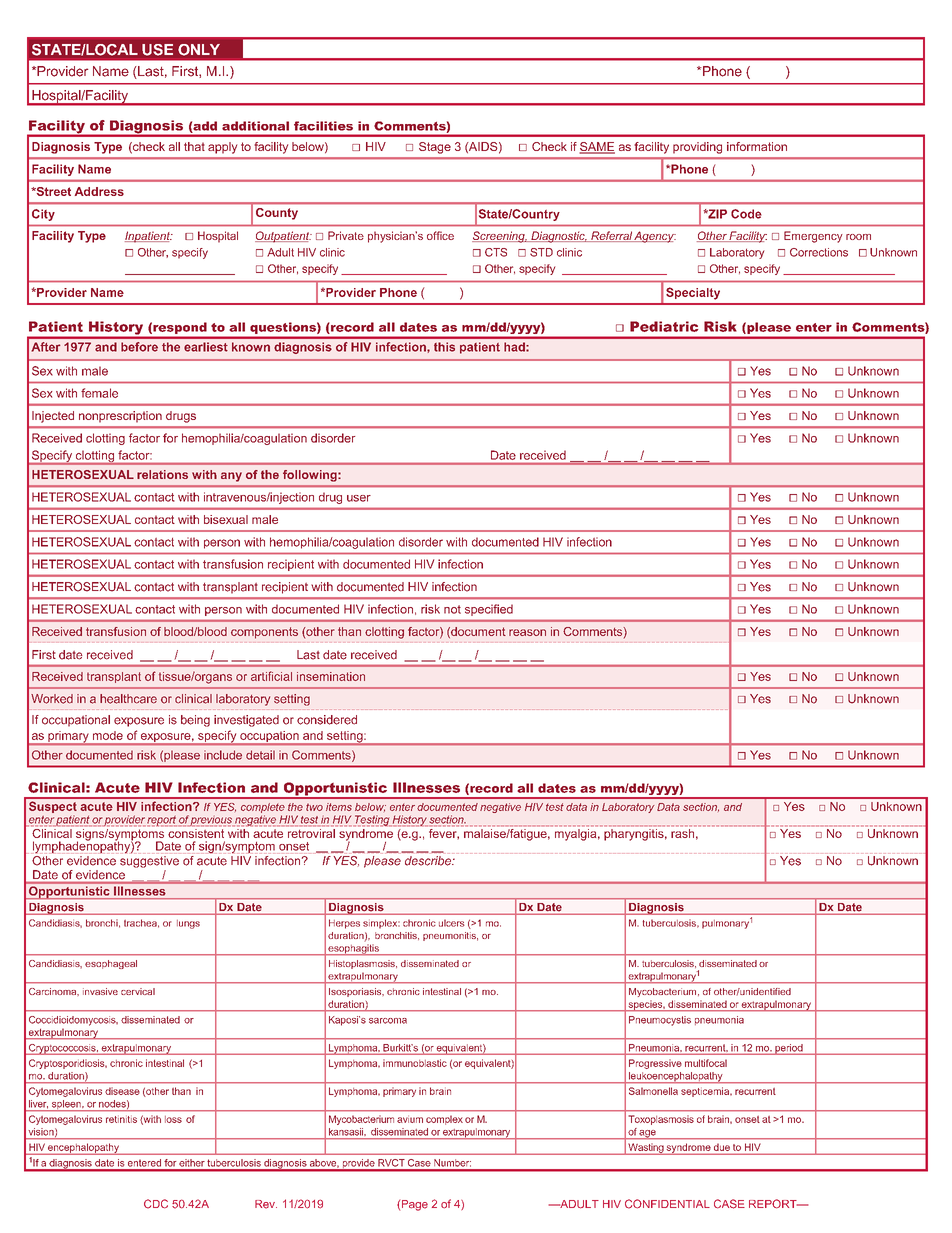  Describe the element at coordinates (162, 474) in the document. I see `relations` at that location.
